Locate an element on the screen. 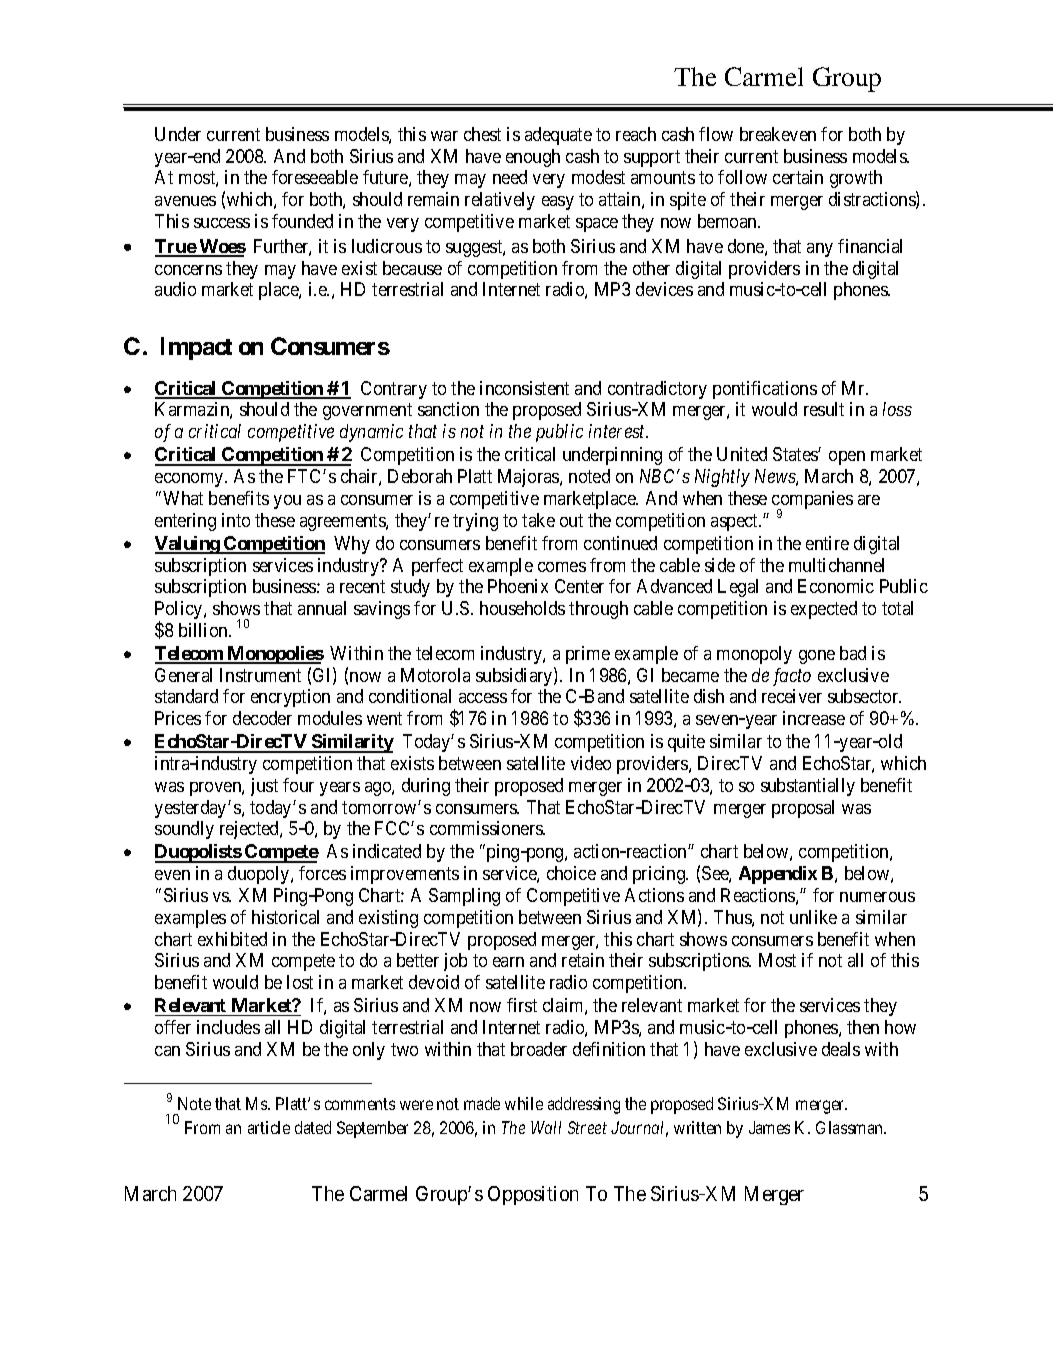  comes is located at coordinates (562, 567).
